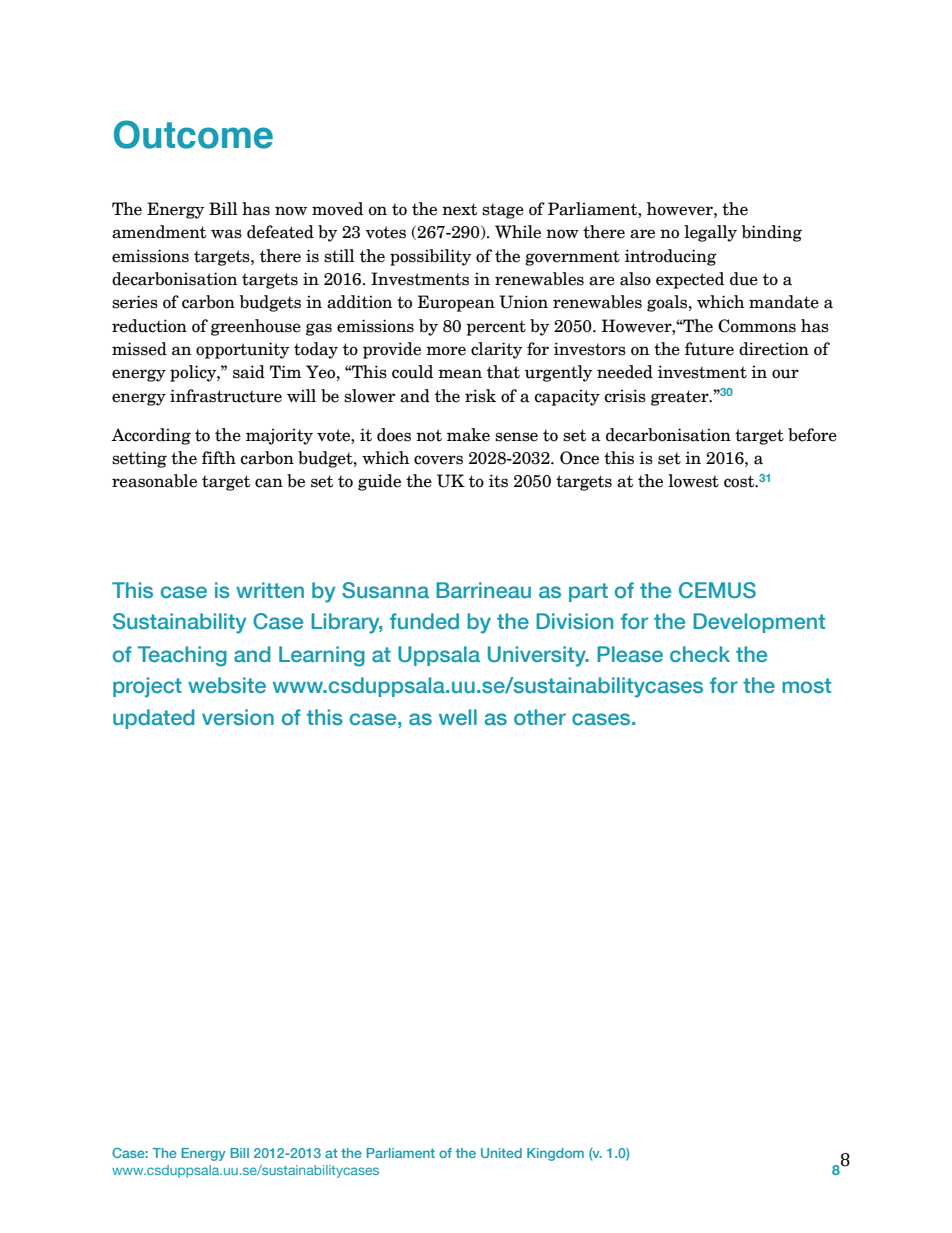  Describe the element at coordinates (710, 233) in the page. I see `legally` at that location.
